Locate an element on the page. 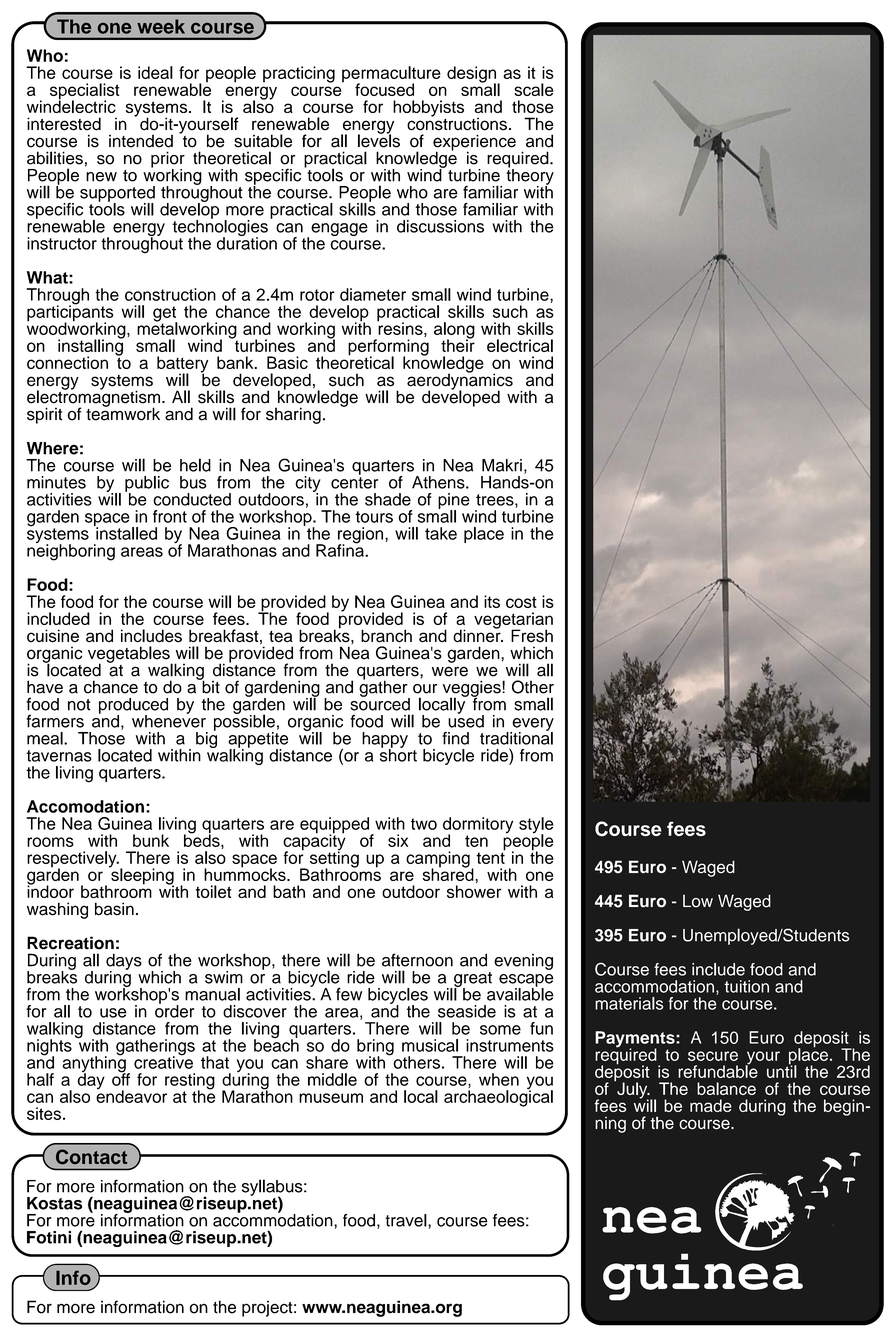  electrical is located at coordinates (520, 345).
